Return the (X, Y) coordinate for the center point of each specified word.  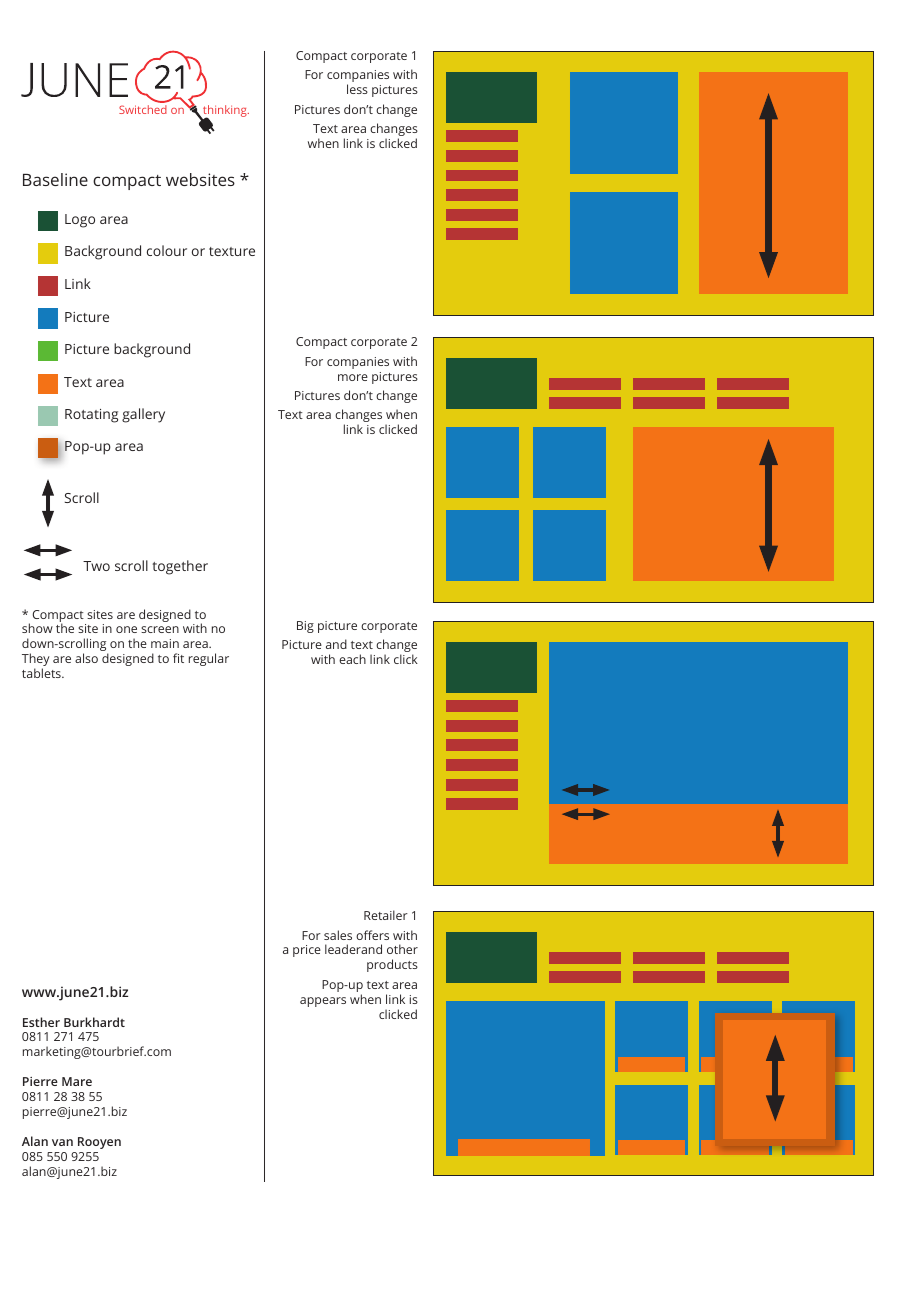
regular (209, 659)
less (357, 89)
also (86, 658)
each (352, 659)
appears (323, 1002)
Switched (143, 109)
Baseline (55, 179)
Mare (77, 1081)
